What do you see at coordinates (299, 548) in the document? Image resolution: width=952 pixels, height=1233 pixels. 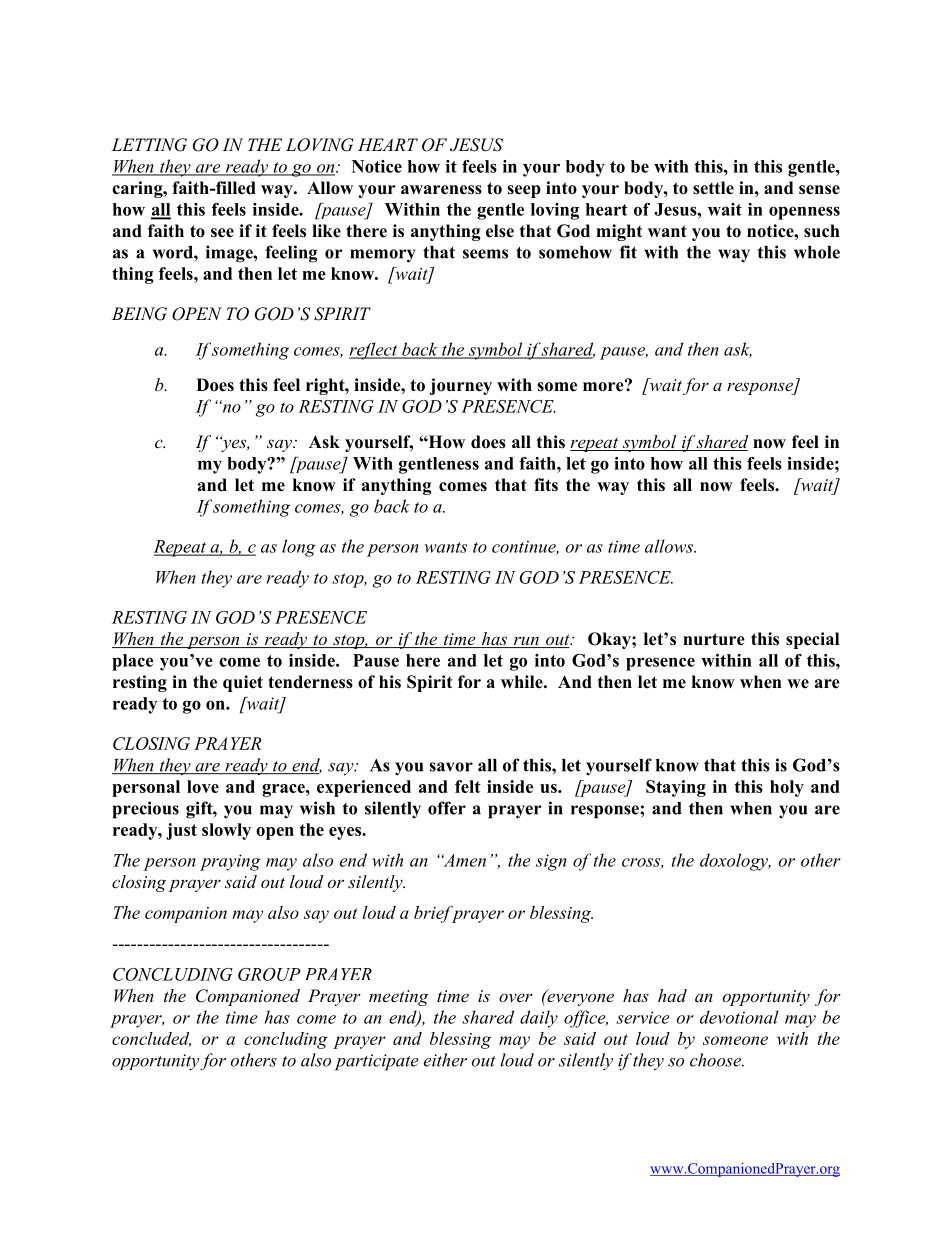 I see `long` at bounding box center [299, 548].
